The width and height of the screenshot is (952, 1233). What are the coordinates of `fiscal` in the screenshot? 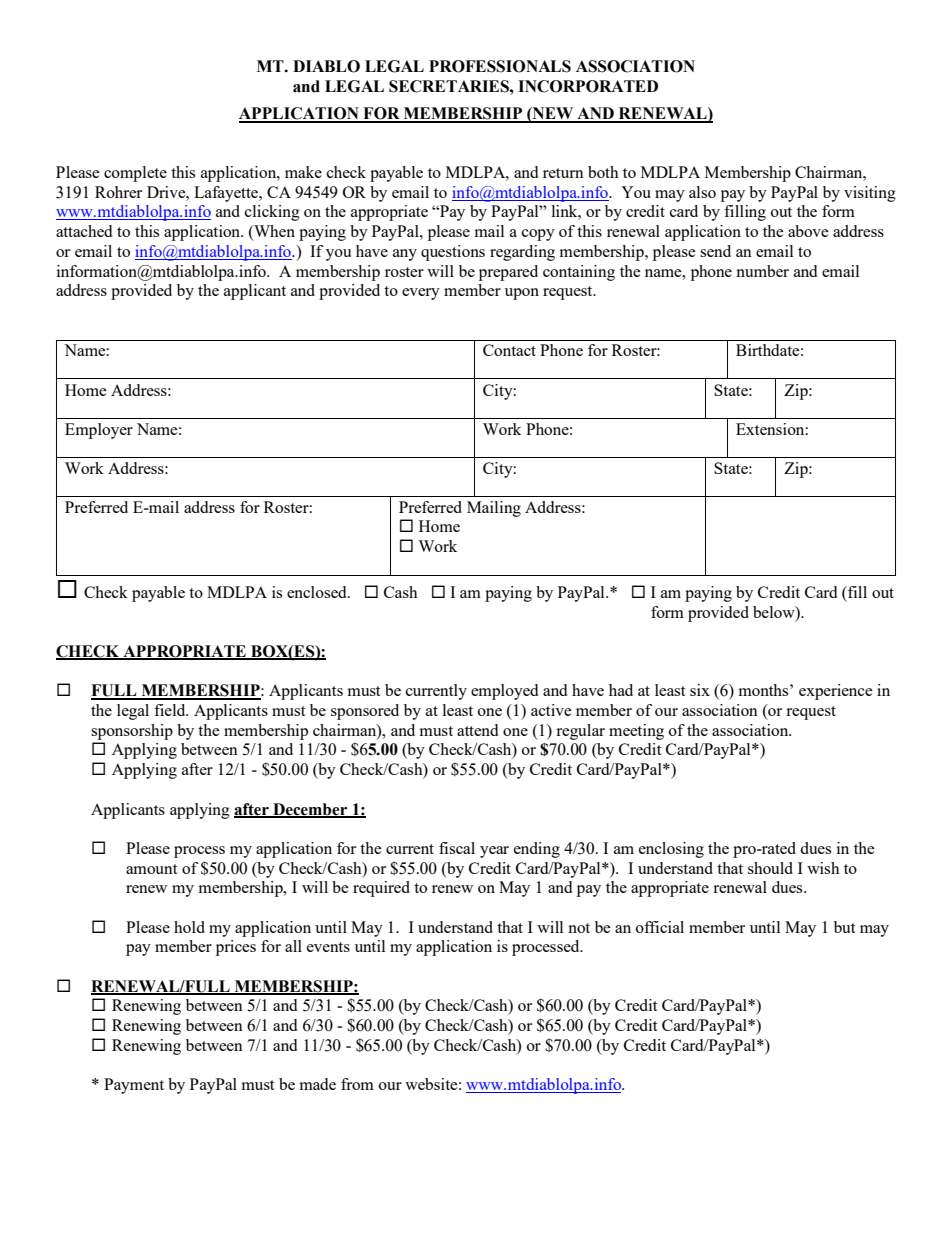 It's located at (457, 848).
